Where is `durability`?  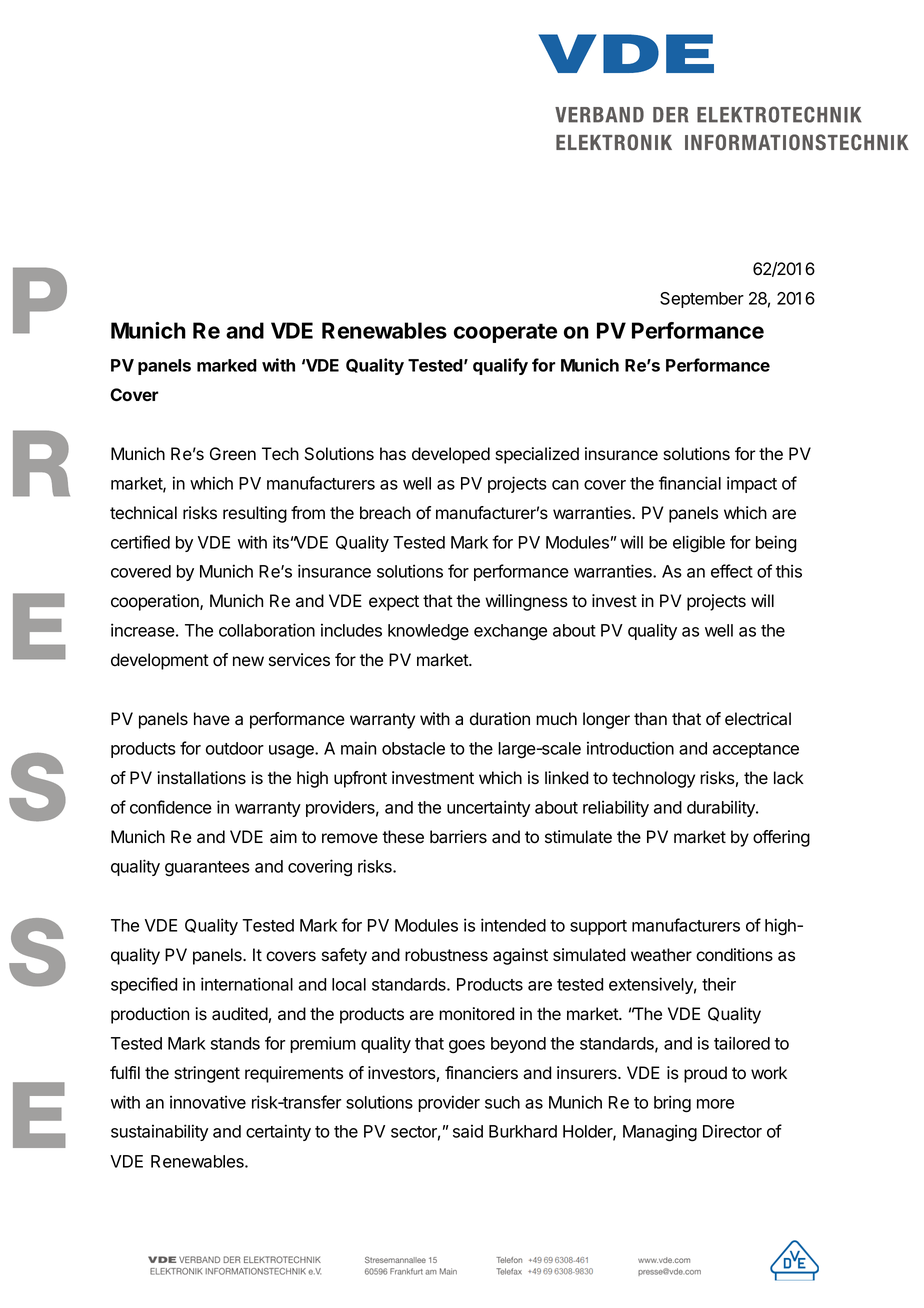 durability is located at coordinates (722, 808).
